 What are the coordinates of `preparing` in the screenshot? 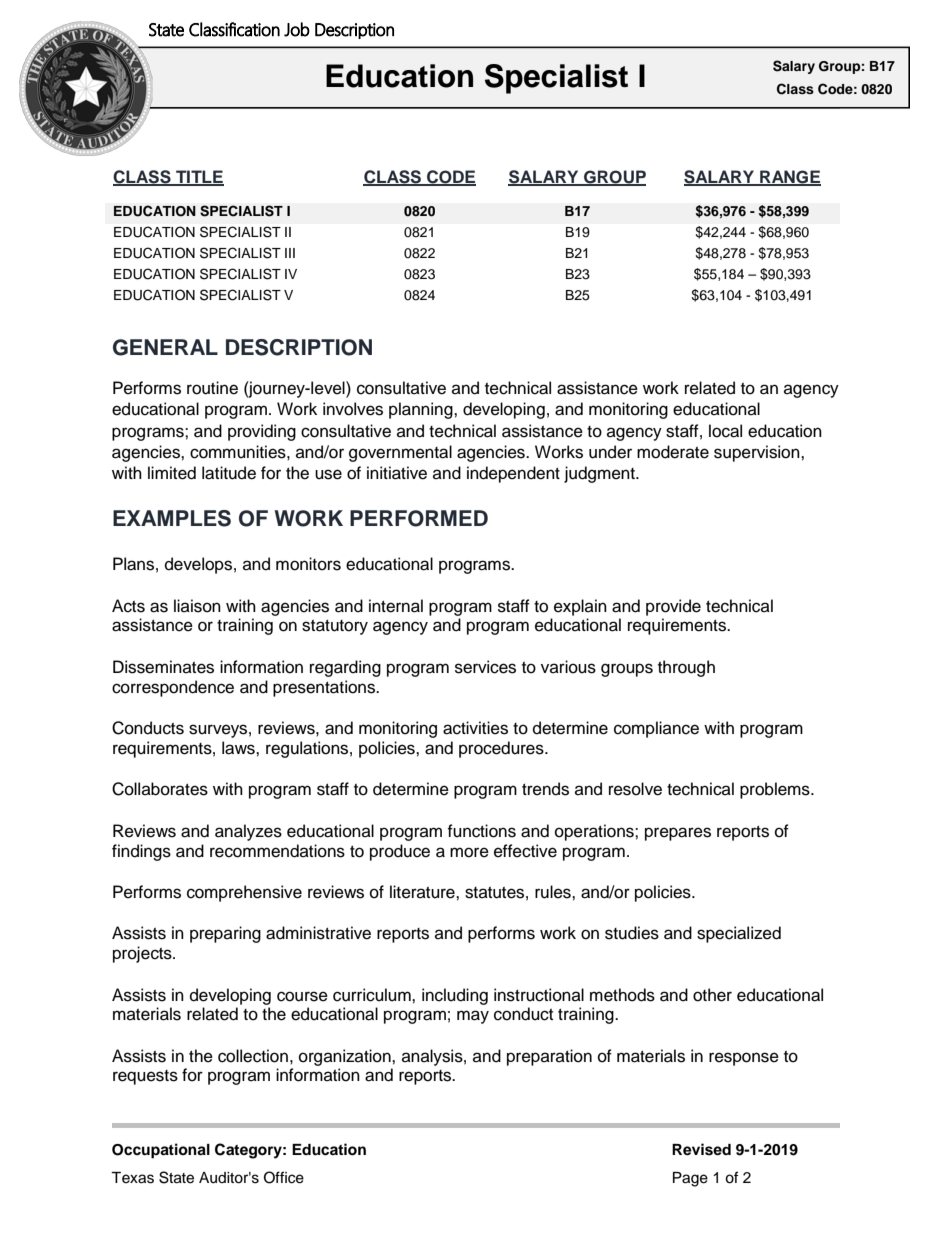 It's located at (225, 934).
